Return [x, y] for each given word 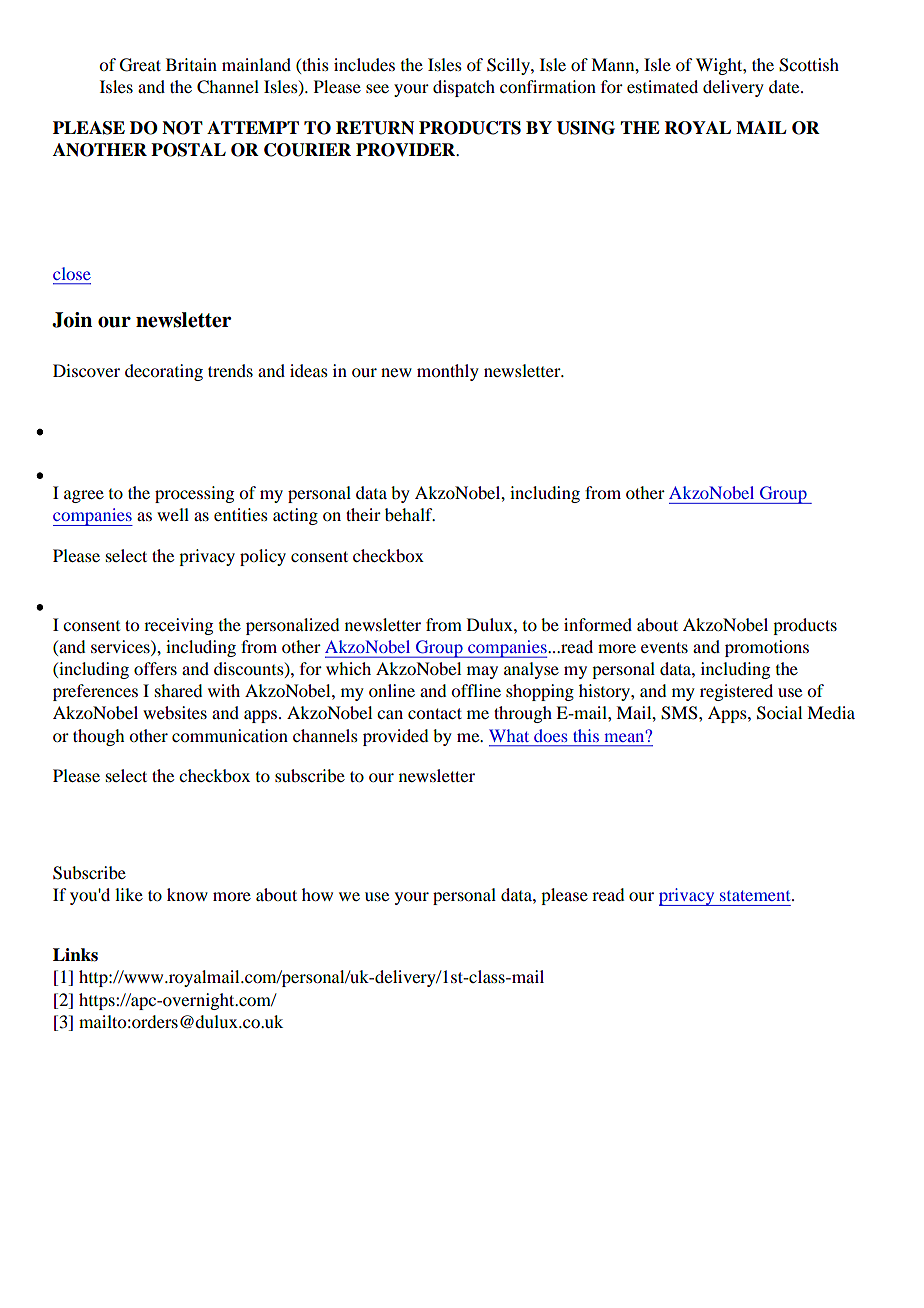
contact [435, 713]
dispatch [464, 88]
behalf [410, 514]
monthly [448, 372]
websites [175, 712]
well [173, 514]
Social [779, 713]
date [785, 86]
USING [586, 128]
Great [140, 65]
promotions [767, 648]
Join [72, 320]
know [187, 894]
